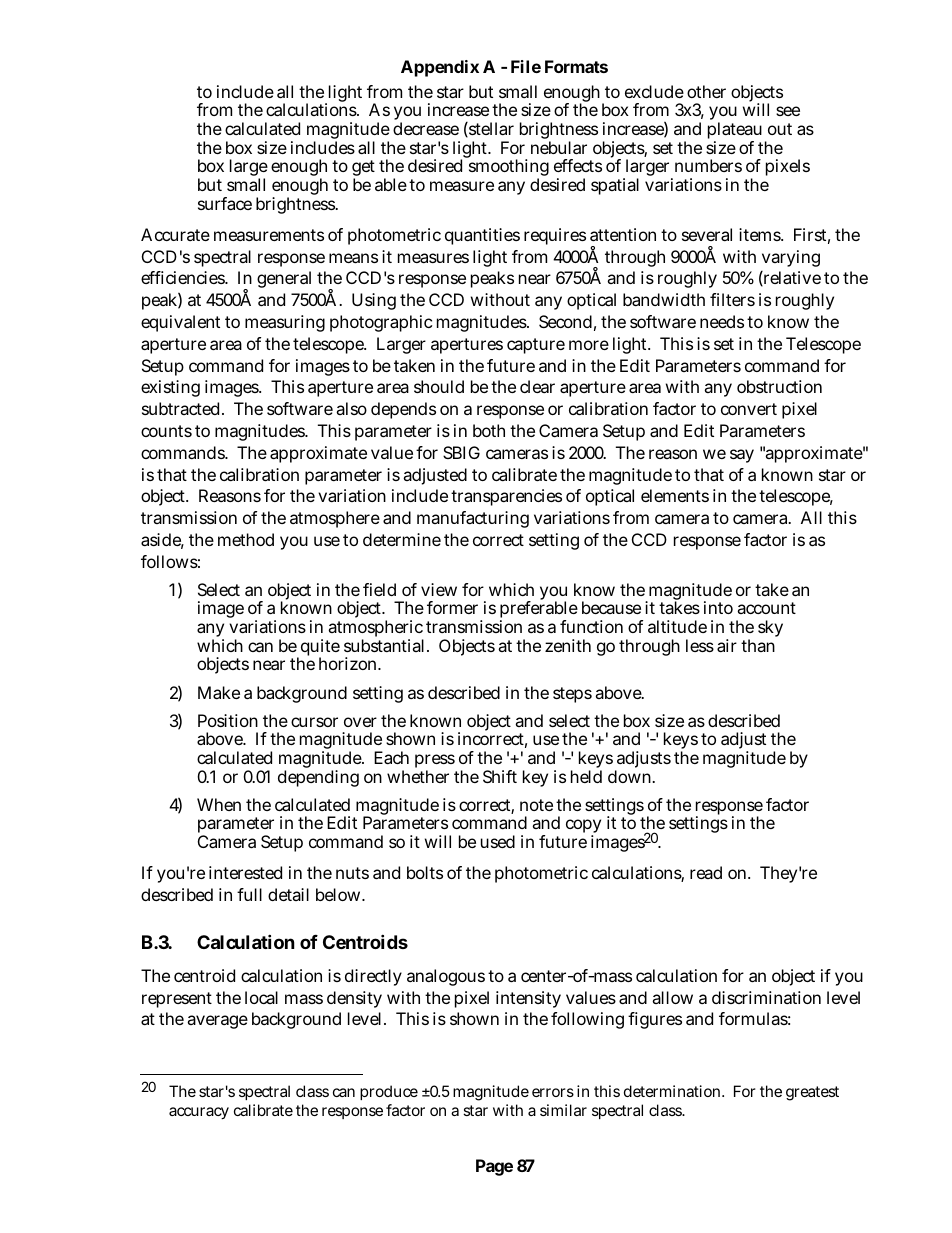 The height and width of the screenshot is (1233, 952). What do you see at coordinates (673, 1091) in the screenshot?
I see `determination` at bounding box center [673, 1091].
